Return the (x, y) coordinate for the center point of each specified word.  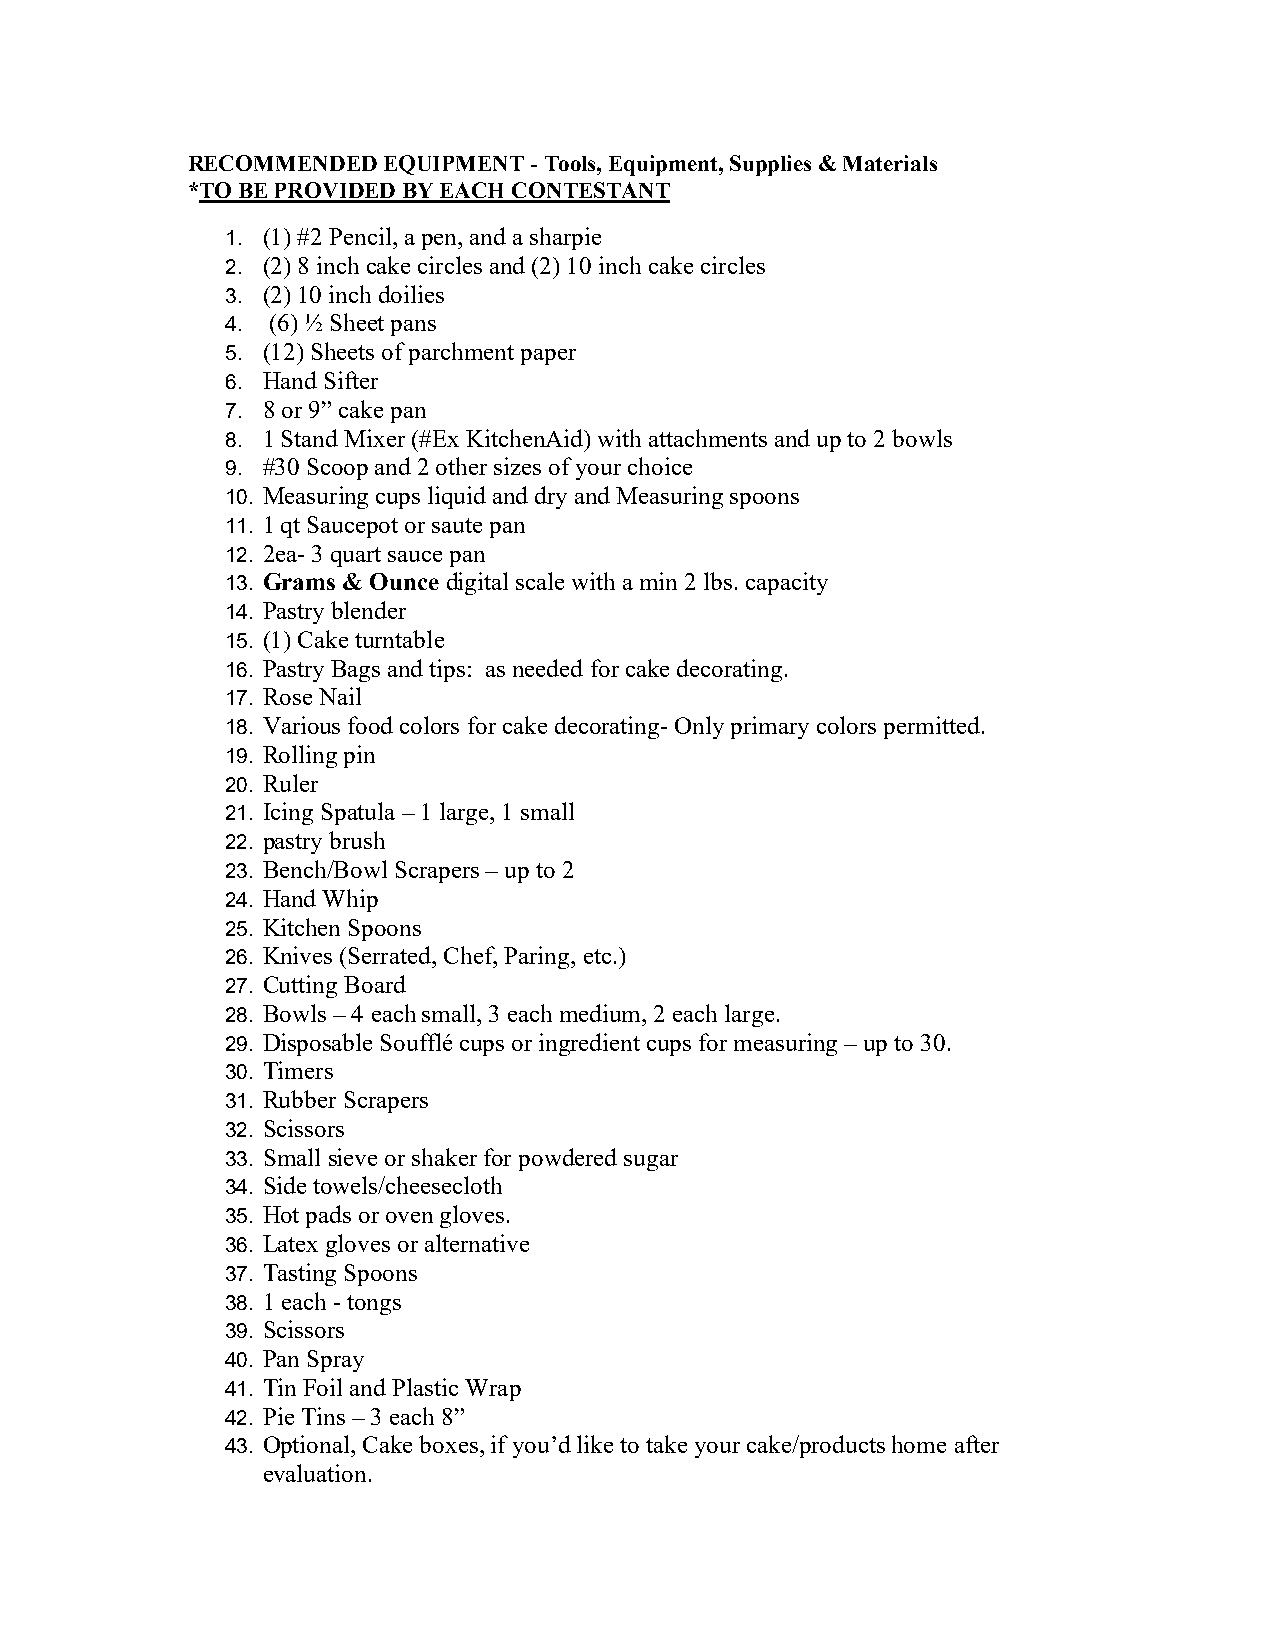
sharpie (565, 238)
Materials (890, 163)
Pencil (361, 236)
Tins (323, 1416)
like (595, 1444)
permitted (933, 727)
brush (357, 840)
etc (597, 956)
